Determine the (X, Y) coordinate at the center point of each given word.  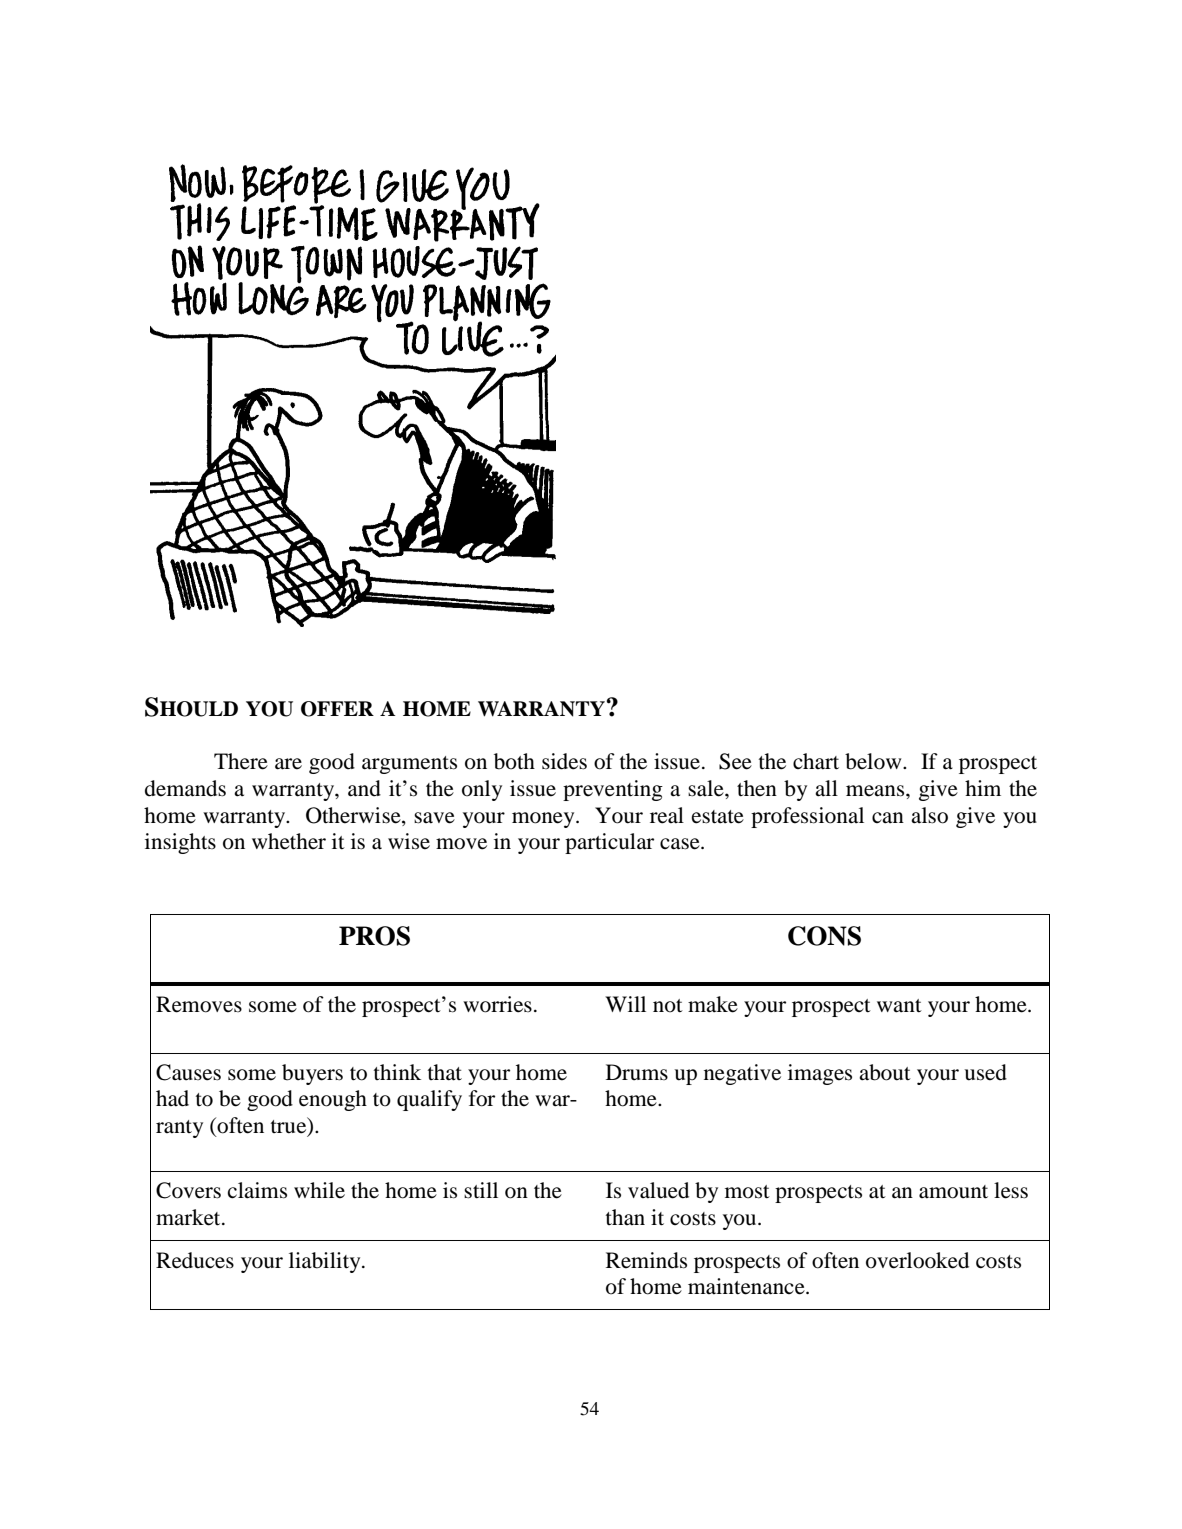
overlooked (917, 1260)
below (874, 761)
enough (333, 1100)
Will (625, 1004)
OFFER (337, 709)
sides (564, 761)
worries (497, 1004)
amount (953, 1192)
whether (289, 841)
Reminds (646, 1260)
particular (609, 843)
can (888, 818)
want (899, 1006)
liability (326, 1262)
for (482, 1098)
